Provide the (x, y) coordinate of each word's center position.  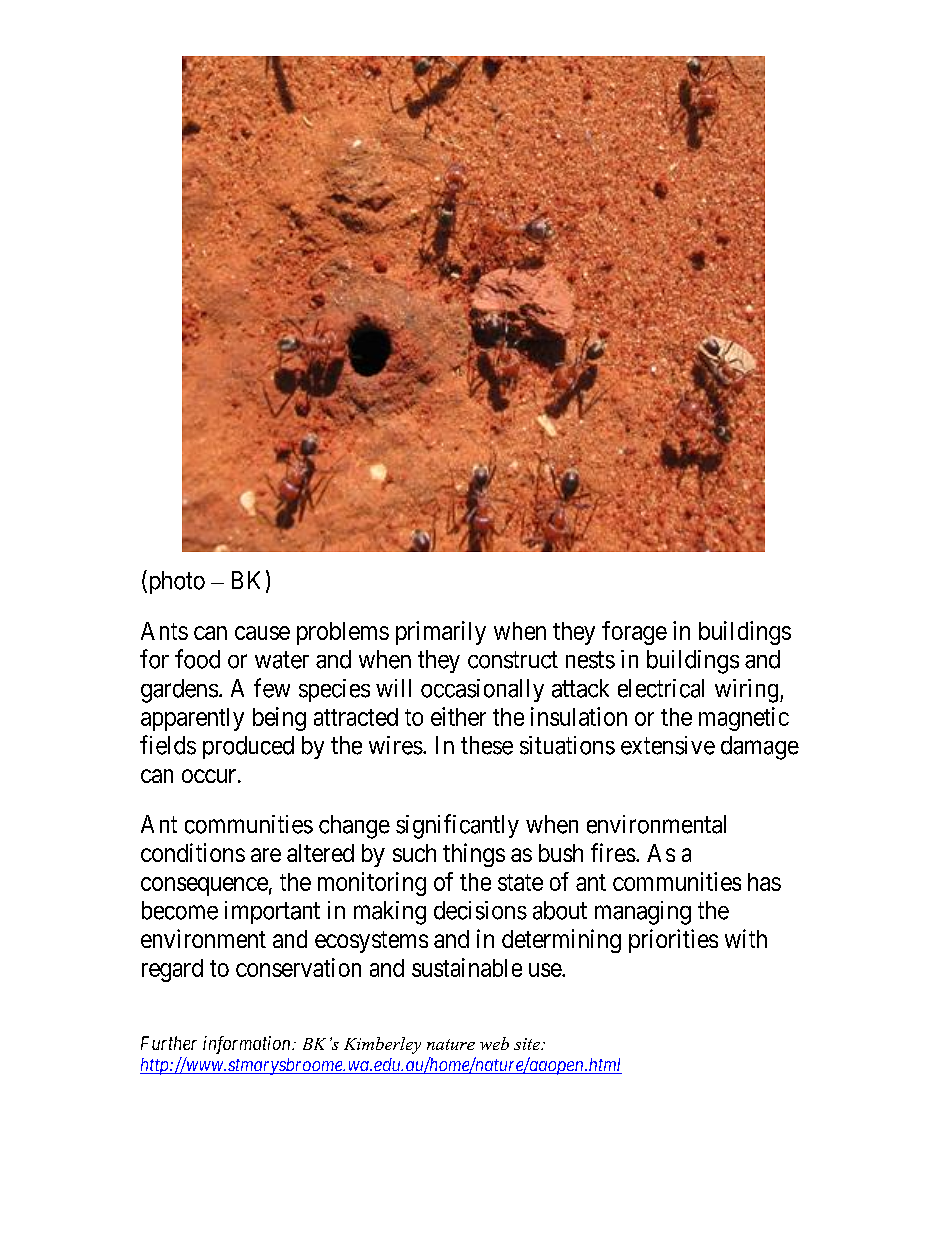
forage (634, 633)
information (248, 1045)
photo (175, 582)
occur (209, 776)
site (528, 1044)
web (494, 1043)
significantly (457, 826)
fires (613, 852)
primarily (441, 633)
